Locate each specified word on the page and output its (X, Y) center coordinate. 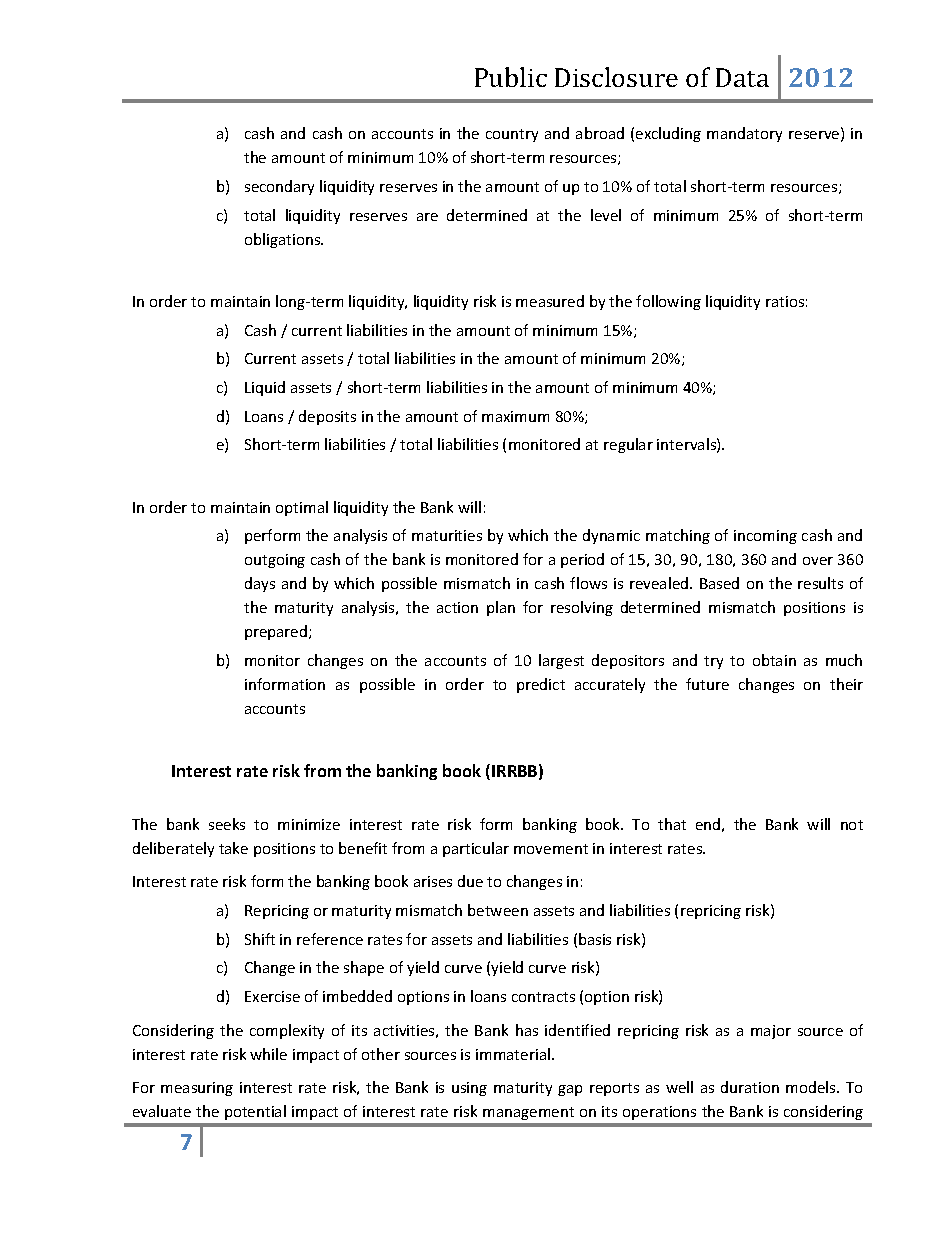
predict (541, 685)
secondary (279, 187)
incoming (765, 537)
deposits (327, 417)
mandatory (744, 134)
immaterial (513, 1054)
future (707, 684)
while (268, 1054)
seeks (227, 824)
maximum (515, 416)
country (512, 135)
